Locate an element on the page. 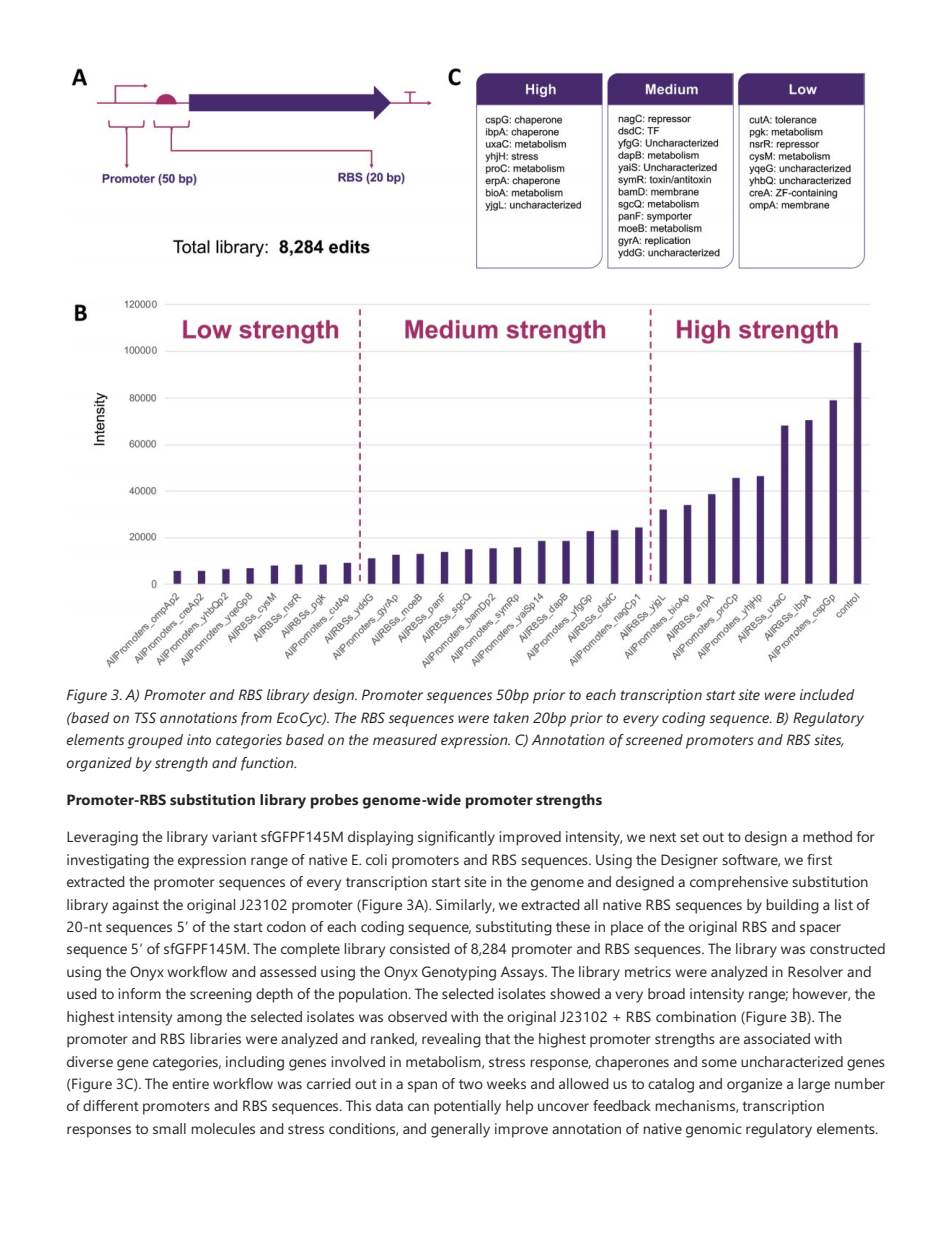 This image has height=1233, width=952. among is located at coordinates (199, 1020).
